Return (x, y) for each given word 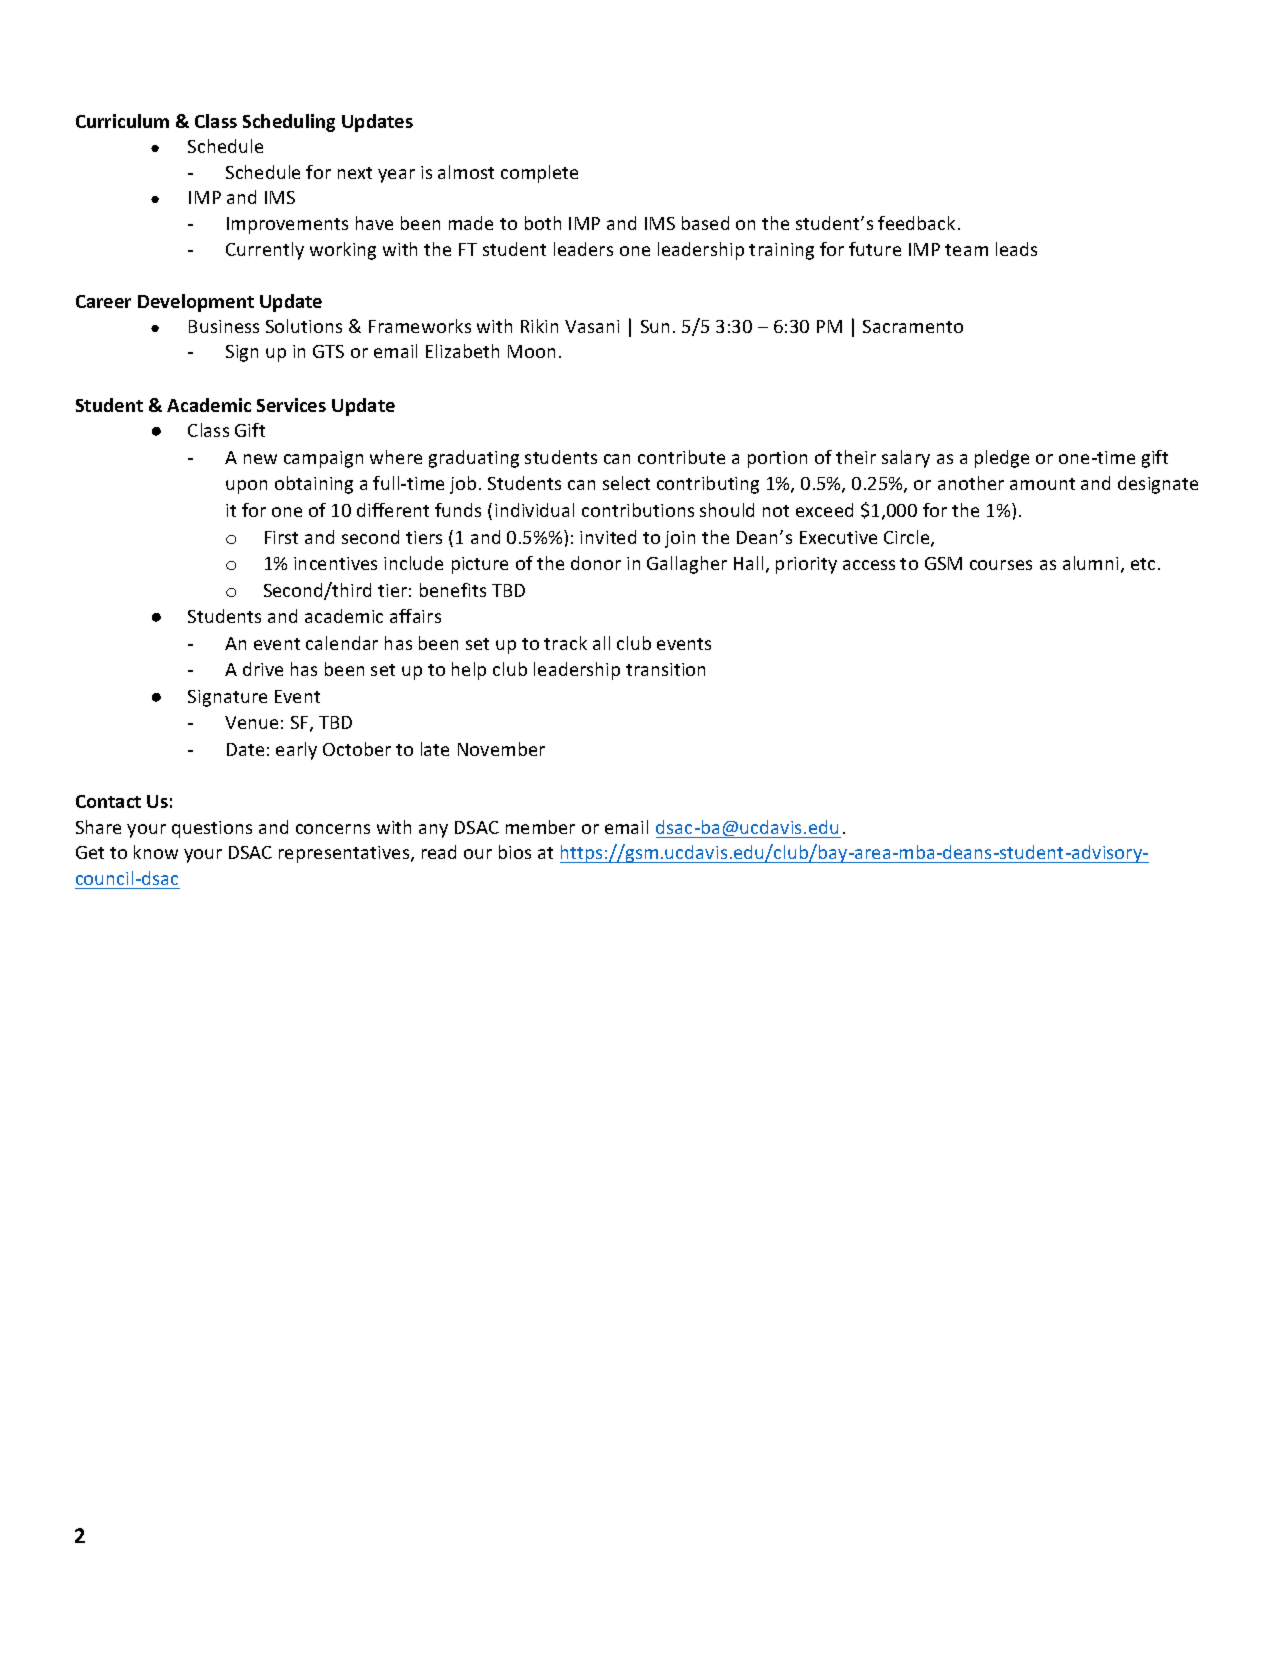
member (540, 827)
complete (539, 174)
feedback (916, 223)
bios (515, 852)
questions (212, 829)
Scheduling (289, 123)
